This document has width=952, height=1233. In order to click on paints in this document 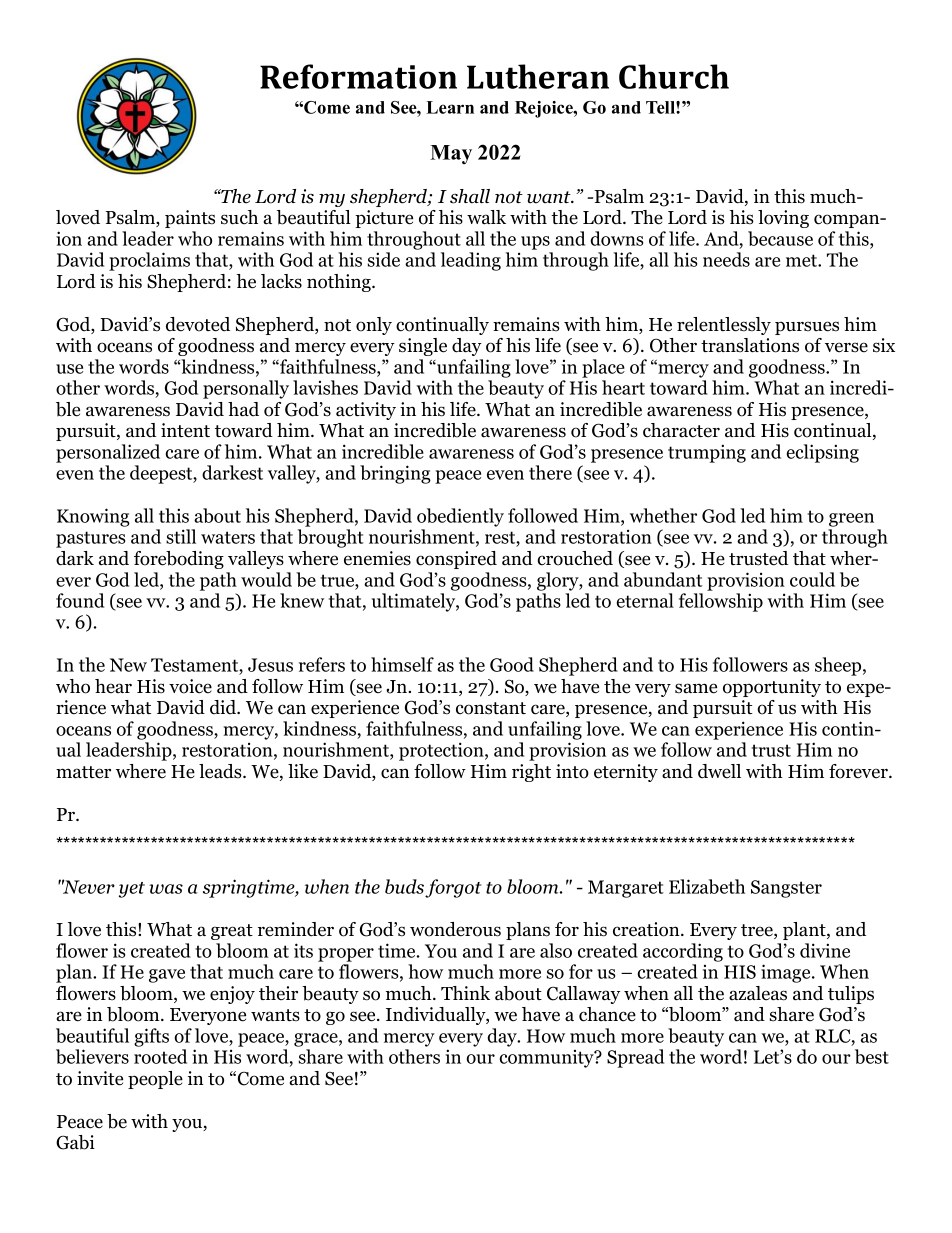, I will do `click(190, 219)`.
